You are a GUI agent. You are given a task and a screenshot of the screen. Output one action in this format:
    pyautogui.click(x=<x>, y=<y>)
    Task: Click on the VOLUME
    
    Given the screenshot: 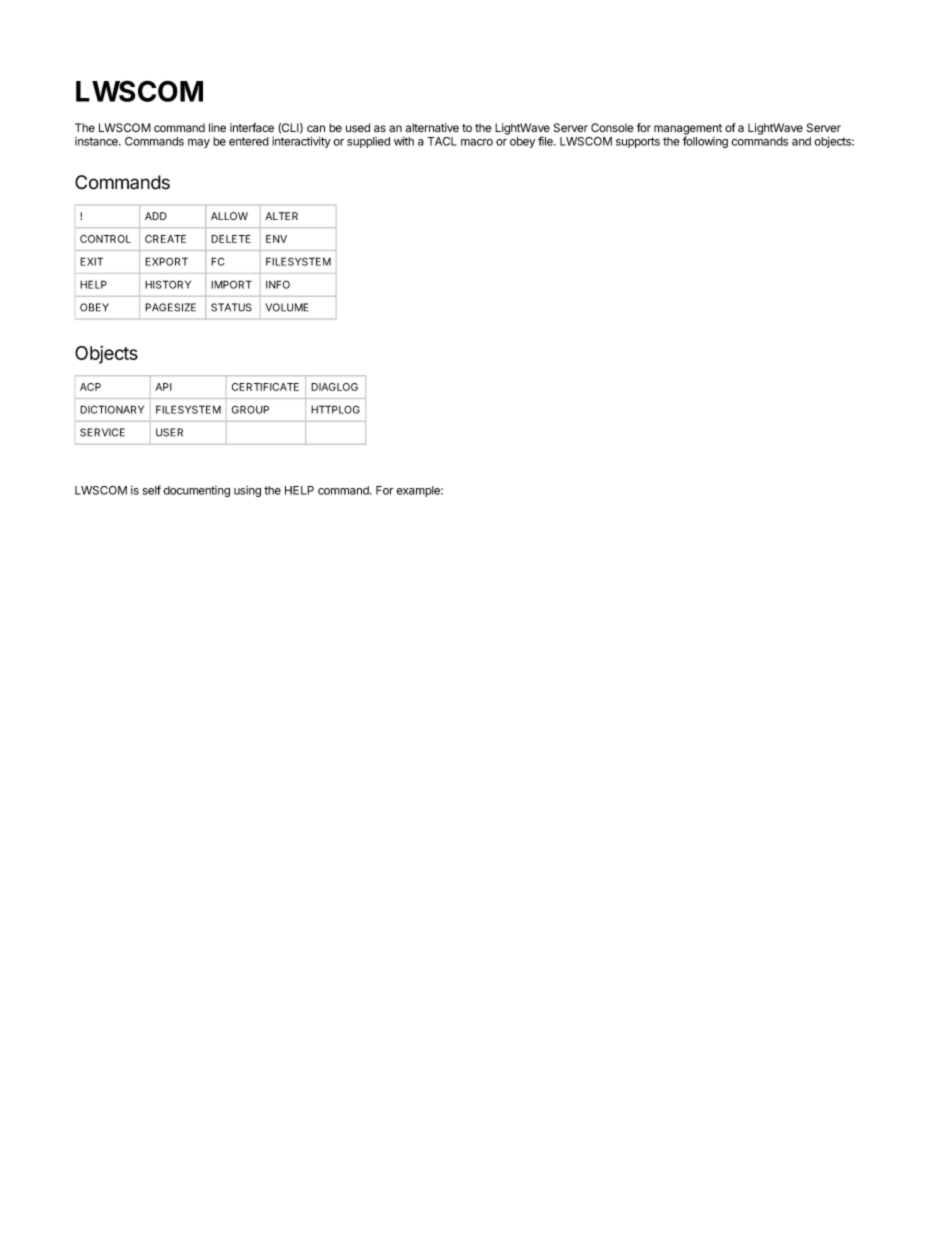 What is the action you would take?
    pyautogui.click(x=287, y=307)
